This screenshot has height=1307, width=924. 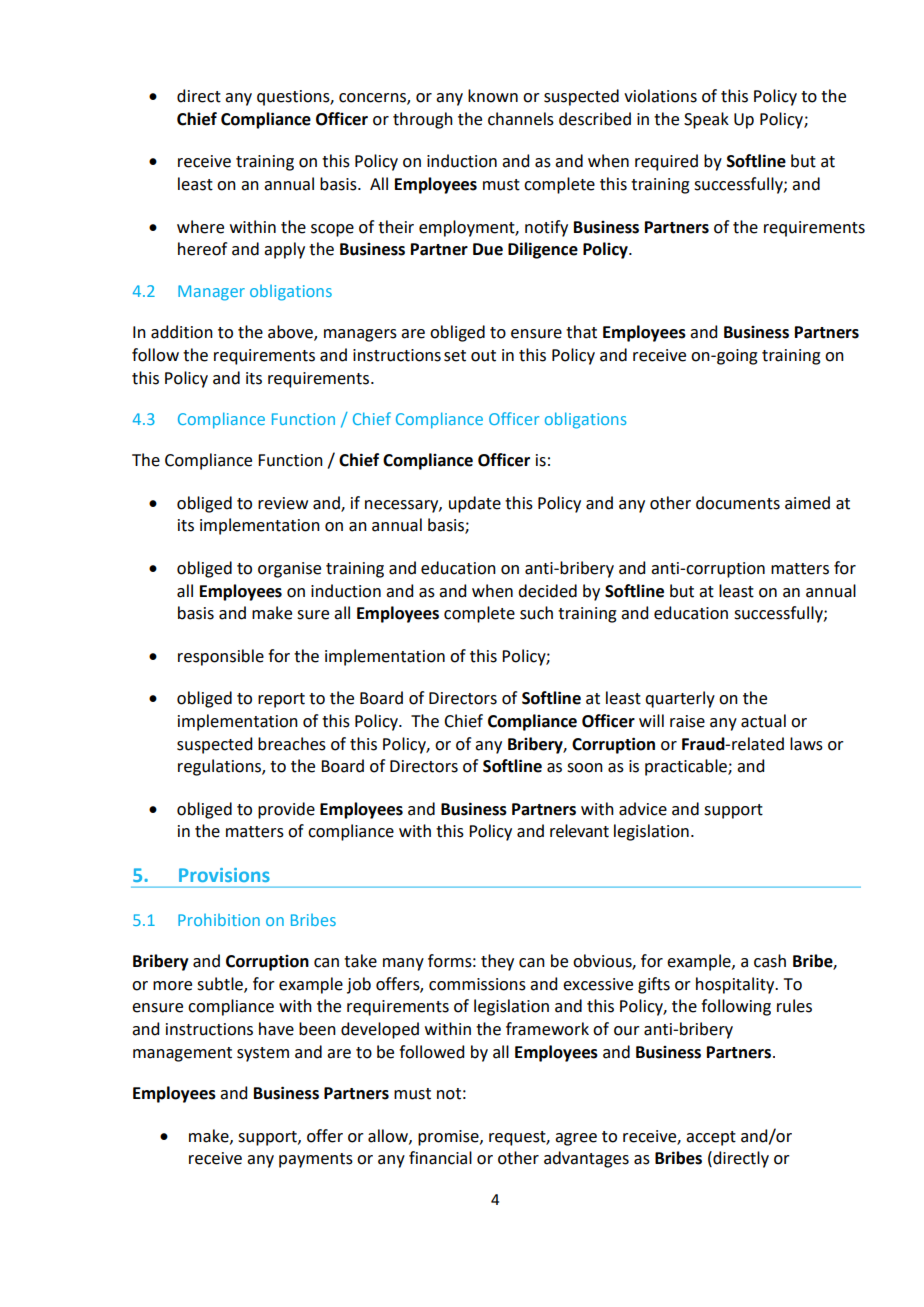 What do you see at coordinates (706, 120) in the screenshot?
I see `Speak` at bounding box center [706, 120].
